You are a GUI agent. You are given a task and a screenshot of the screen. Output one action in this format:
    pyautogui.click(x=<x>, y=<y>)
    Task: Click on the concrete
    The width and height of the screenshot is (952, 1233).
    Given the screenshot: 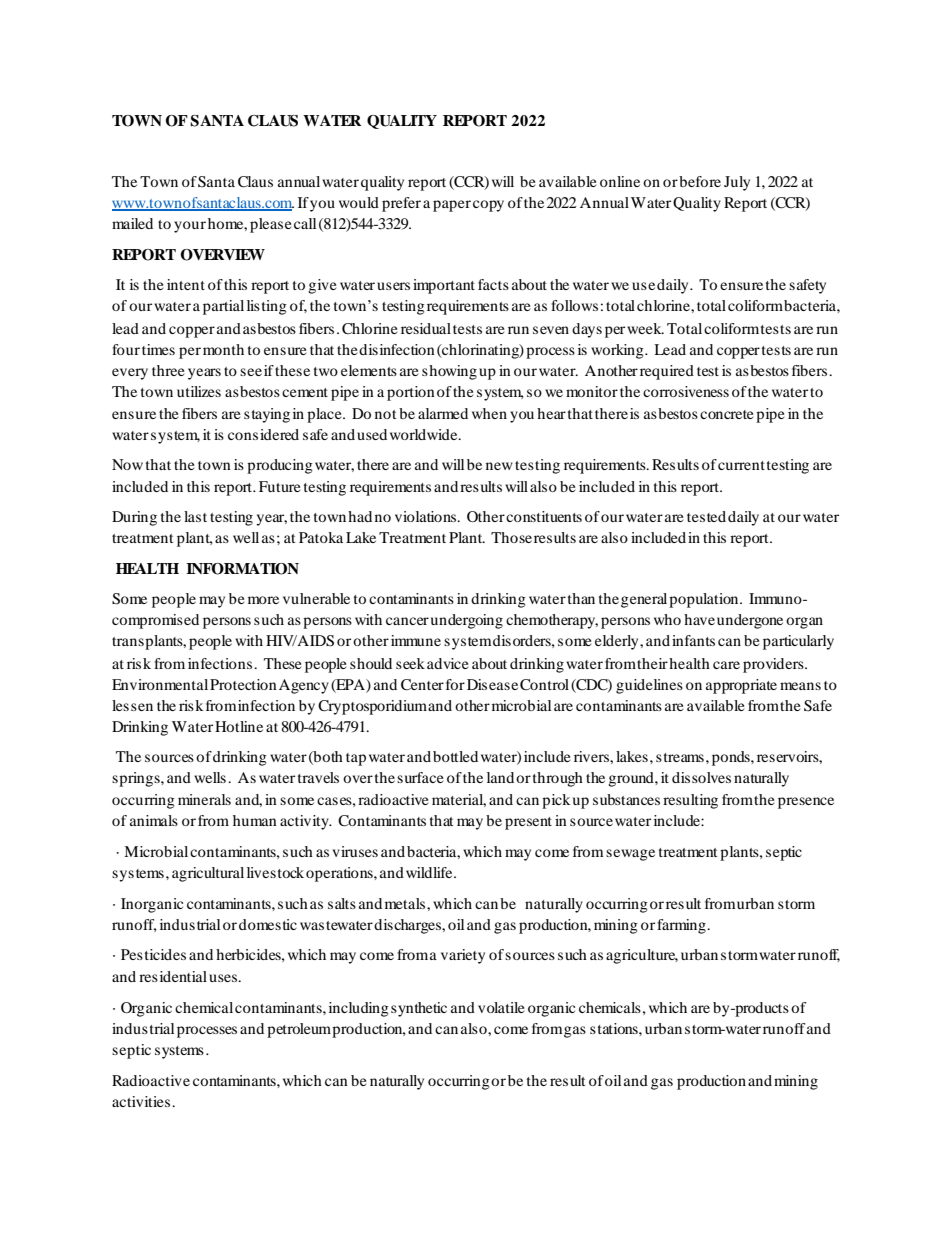 What is the action you would take?
    pyautogui.click(x=726, y=414)
